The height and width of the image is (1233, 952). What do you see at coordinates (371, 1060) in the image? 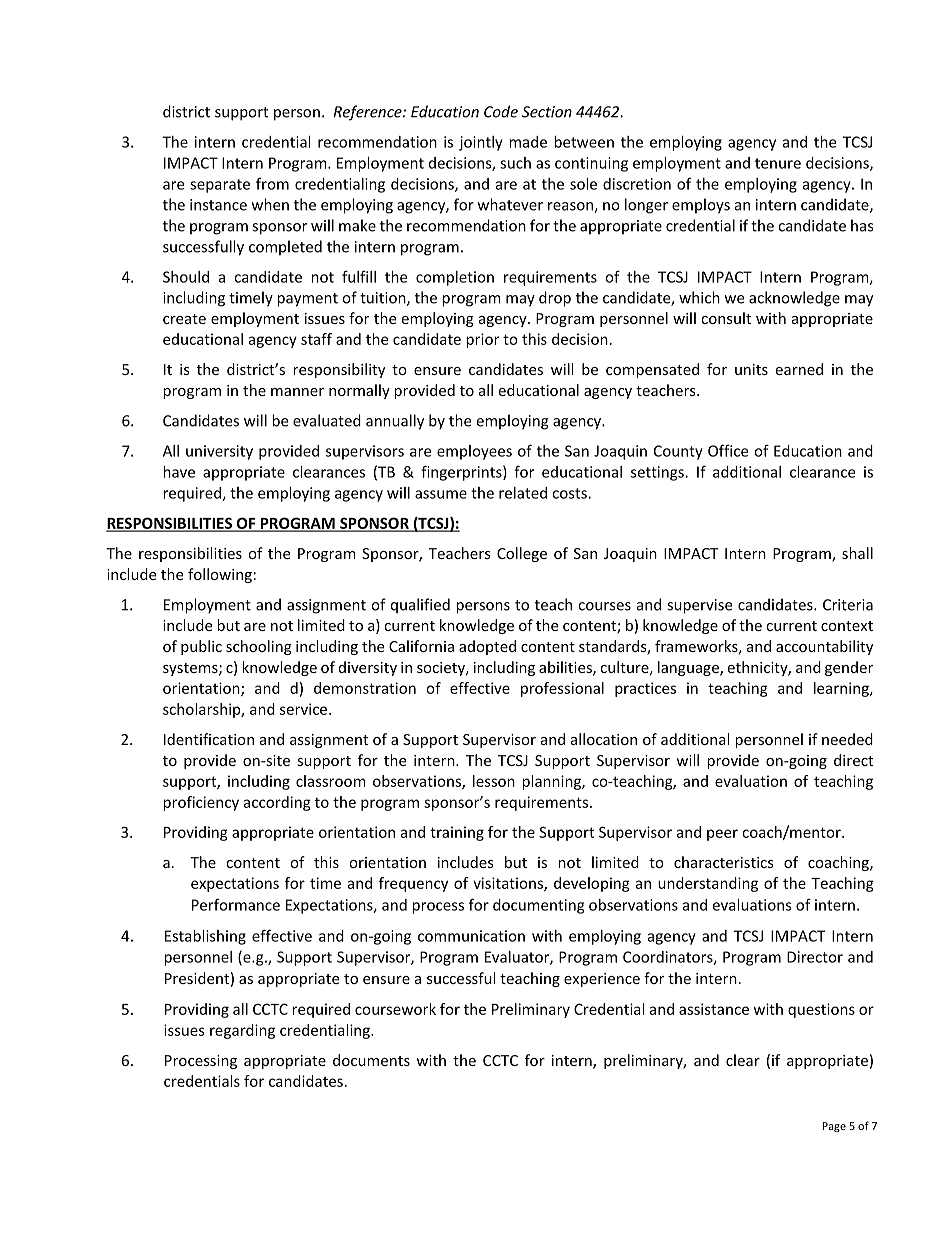
I see `documents` at bounding box center [371, 1060].
